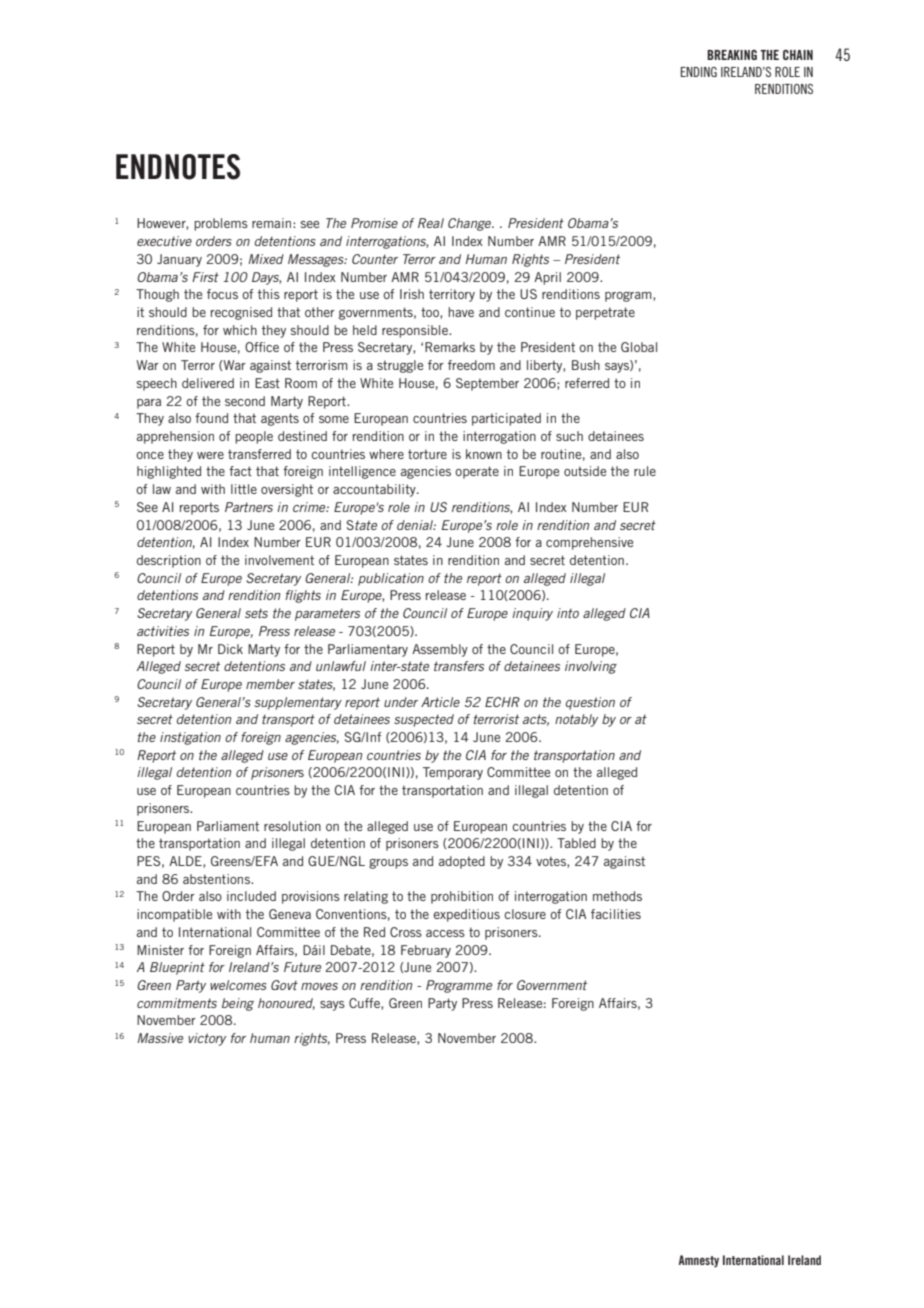 This page has height=1308, width=924. Describe the element at coordinates (459, 666) in the page. I see `transfers` at that location.
